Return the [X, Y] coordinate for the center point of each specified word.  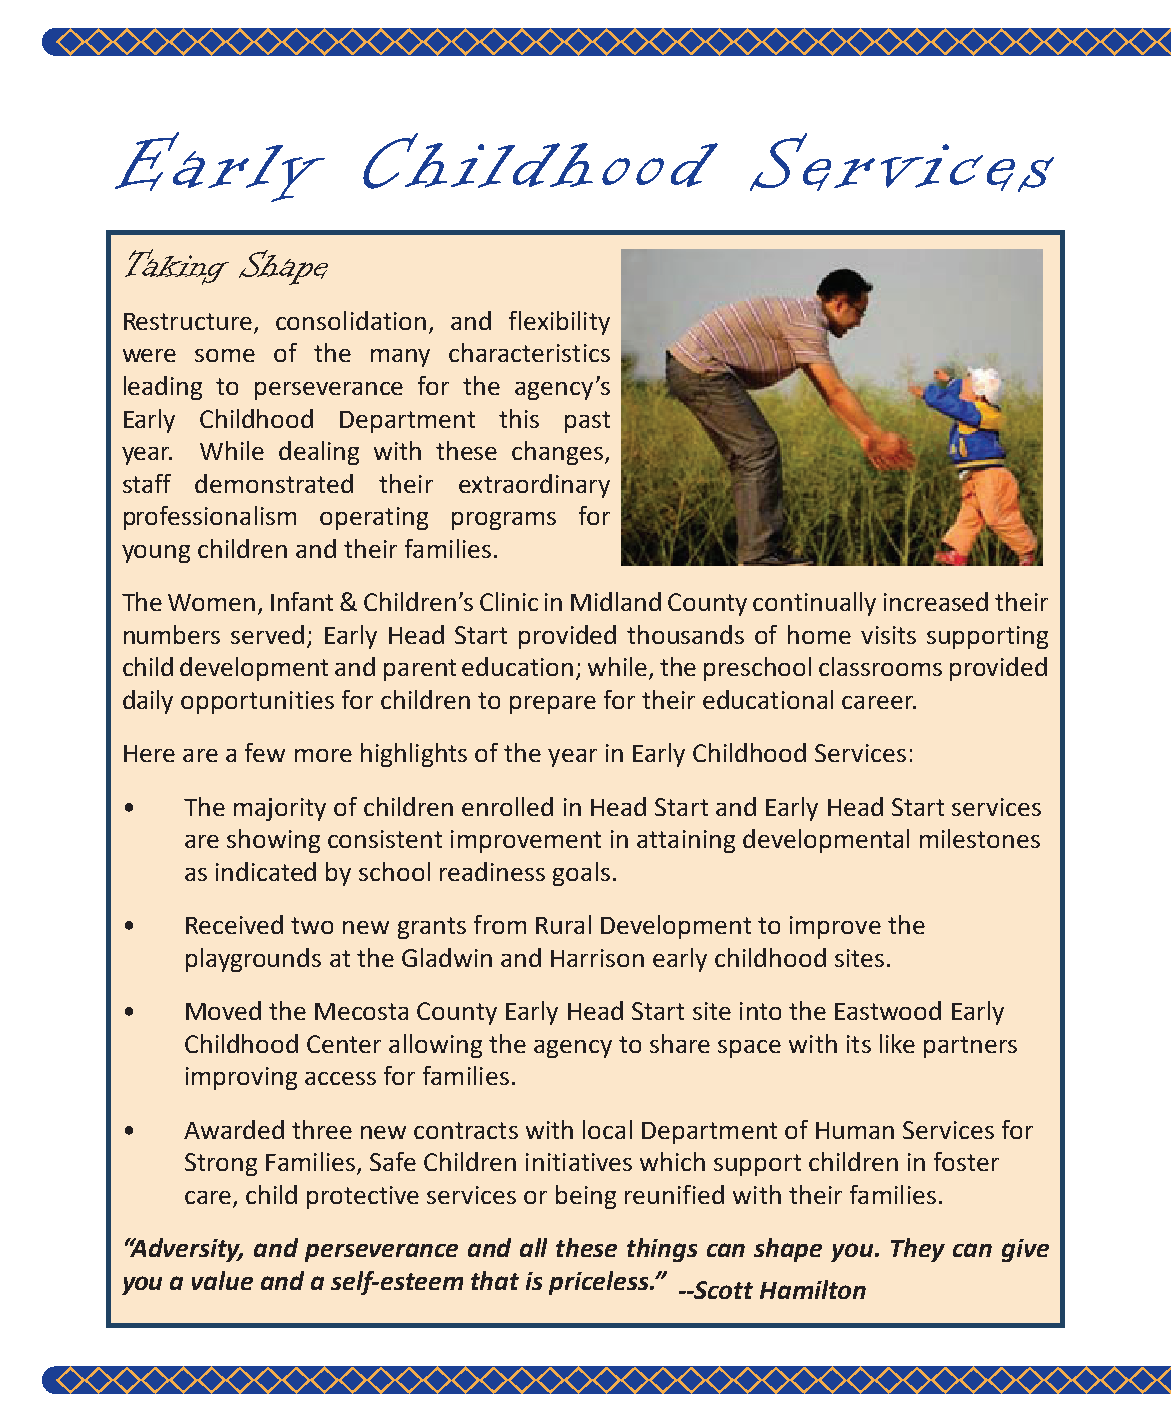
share [680, 1043]
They [918, 1250]
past [587, 422]
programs [504, 521]
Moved [223, 1010]
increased [936, 601]
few [265, 752]
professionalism [210, 518]
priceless [600, 1283]
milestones [980, 838]
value [222, 1280]
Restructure [188, 321]
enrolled [507, 806]
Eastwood [888, 1010]
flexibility [559, 323]
